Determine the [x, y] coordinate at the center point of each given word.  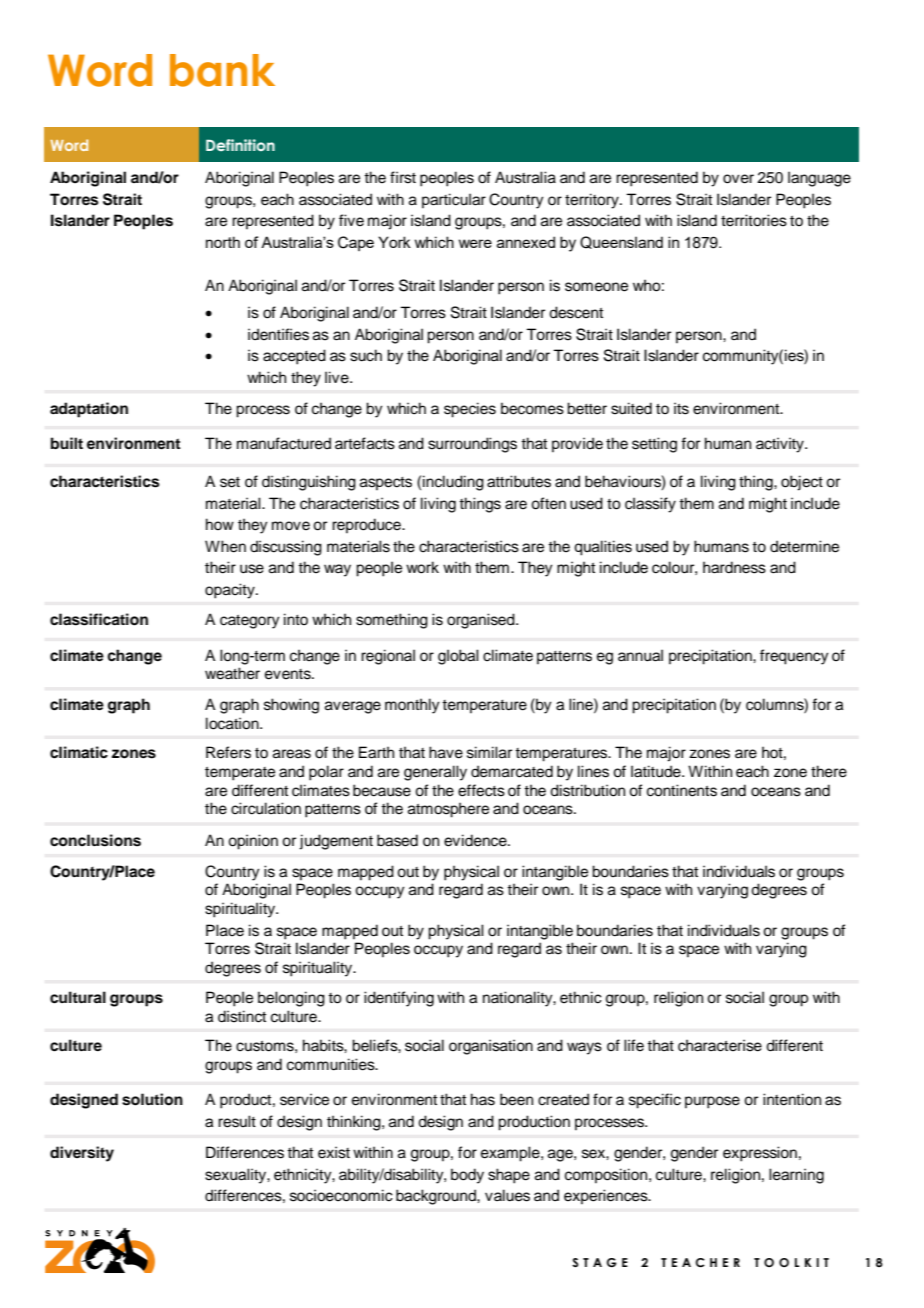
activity [781, 445]
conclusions [95, 840]
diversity [82, 1154]
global [458, 657]
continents [682, 790]
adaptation [89, 410]
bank [222, 70]
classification [99, 619]
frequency [794, 657]
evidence [476, 840]
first [403, 177]
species [470, 410]
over [738, 179]
